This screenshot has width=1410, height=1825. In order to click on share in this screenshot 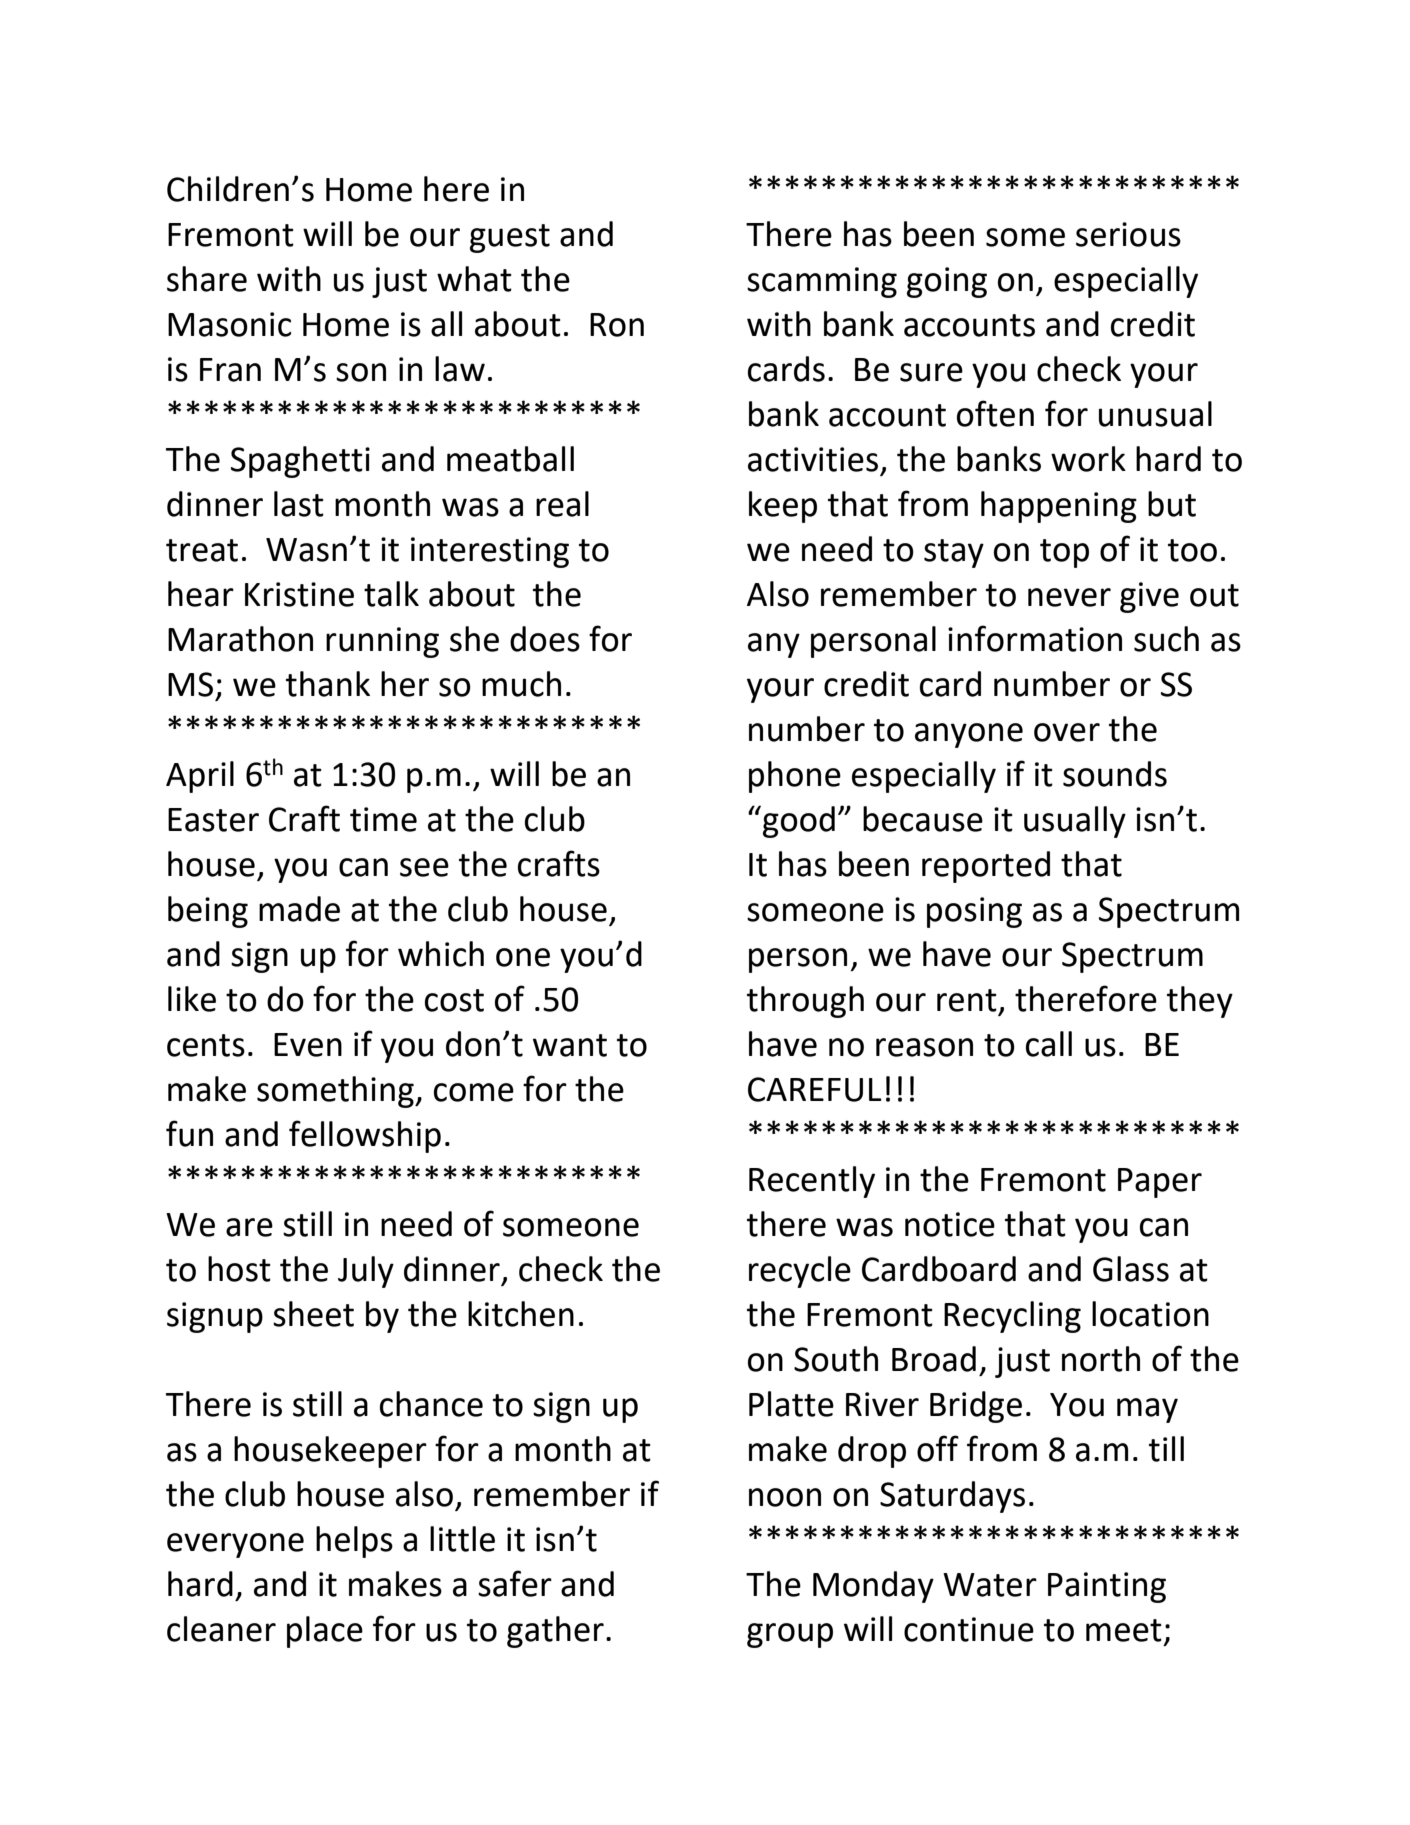, I will do `click(207, 279)`.
